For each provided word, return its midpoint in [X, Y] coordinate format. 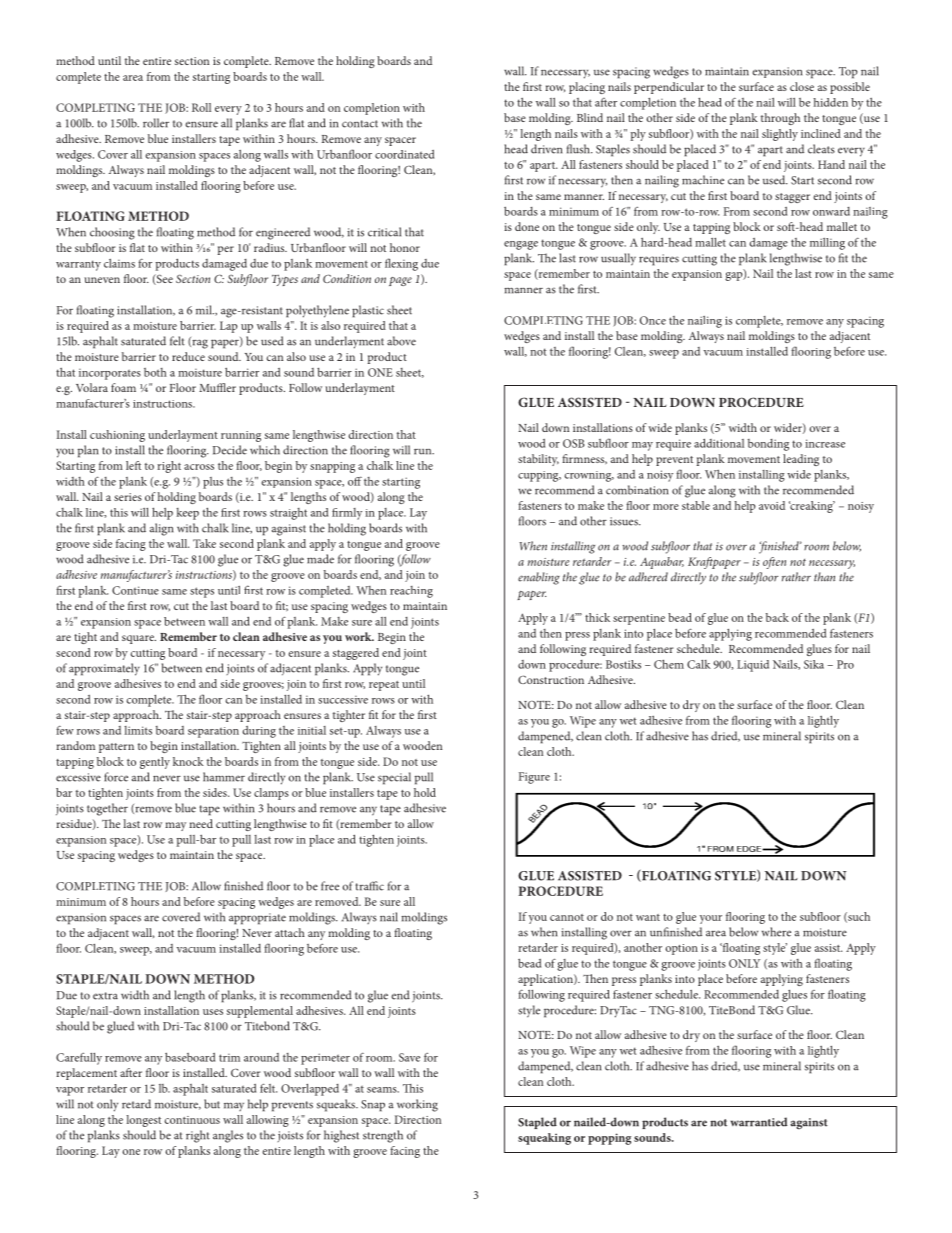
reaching [411, 592]
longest [143, 1121]
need [201, 823]
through [780, 119]
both [155, 372]
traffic [370, 886]
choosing [112, 233]
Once [653, 320]
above [401, 341]
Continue [135, 590]
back [777, 617]
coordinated [404, 154]
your [711, 919]
